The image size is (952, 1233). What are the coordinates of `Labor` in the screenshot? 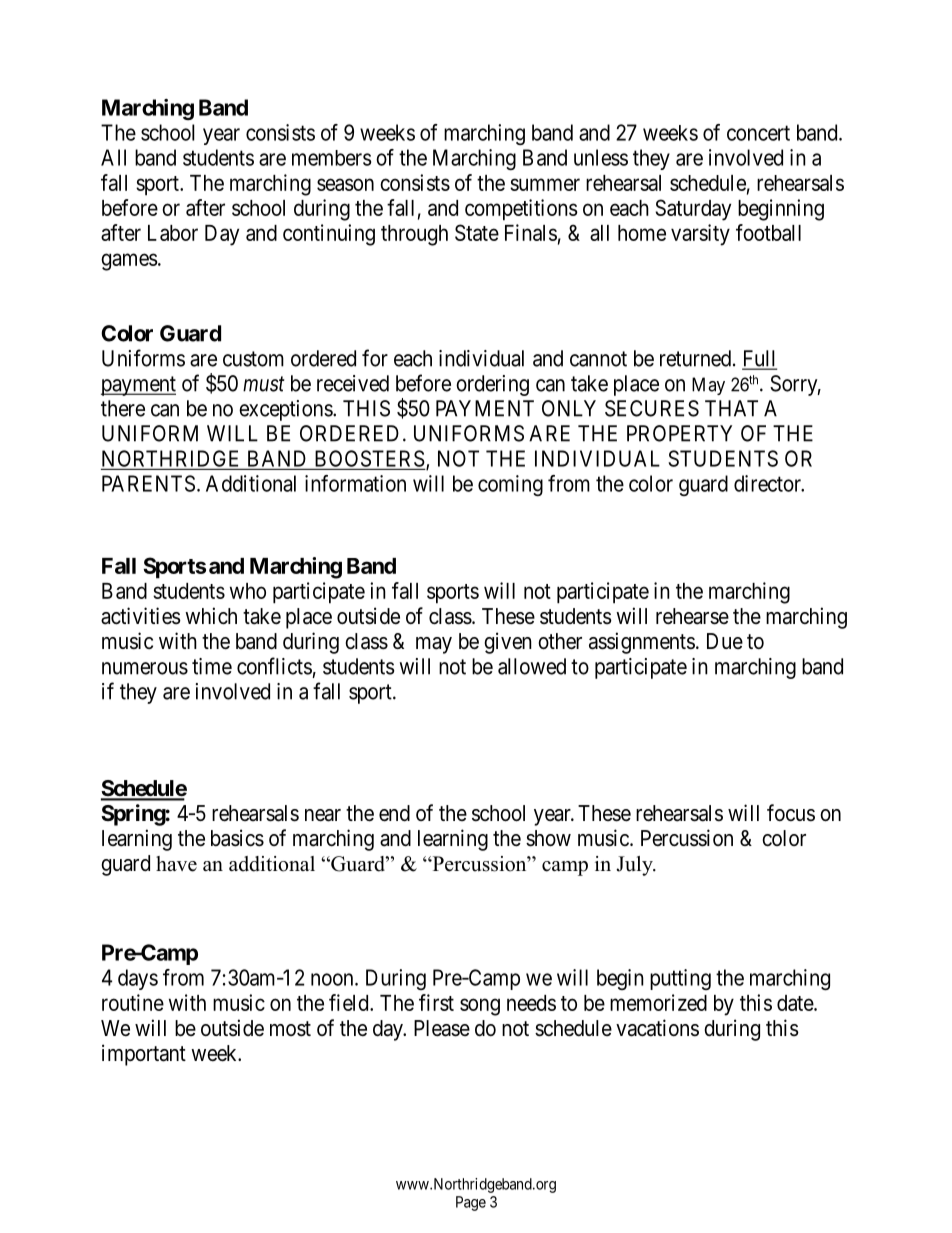 It's located at (173, 233).
